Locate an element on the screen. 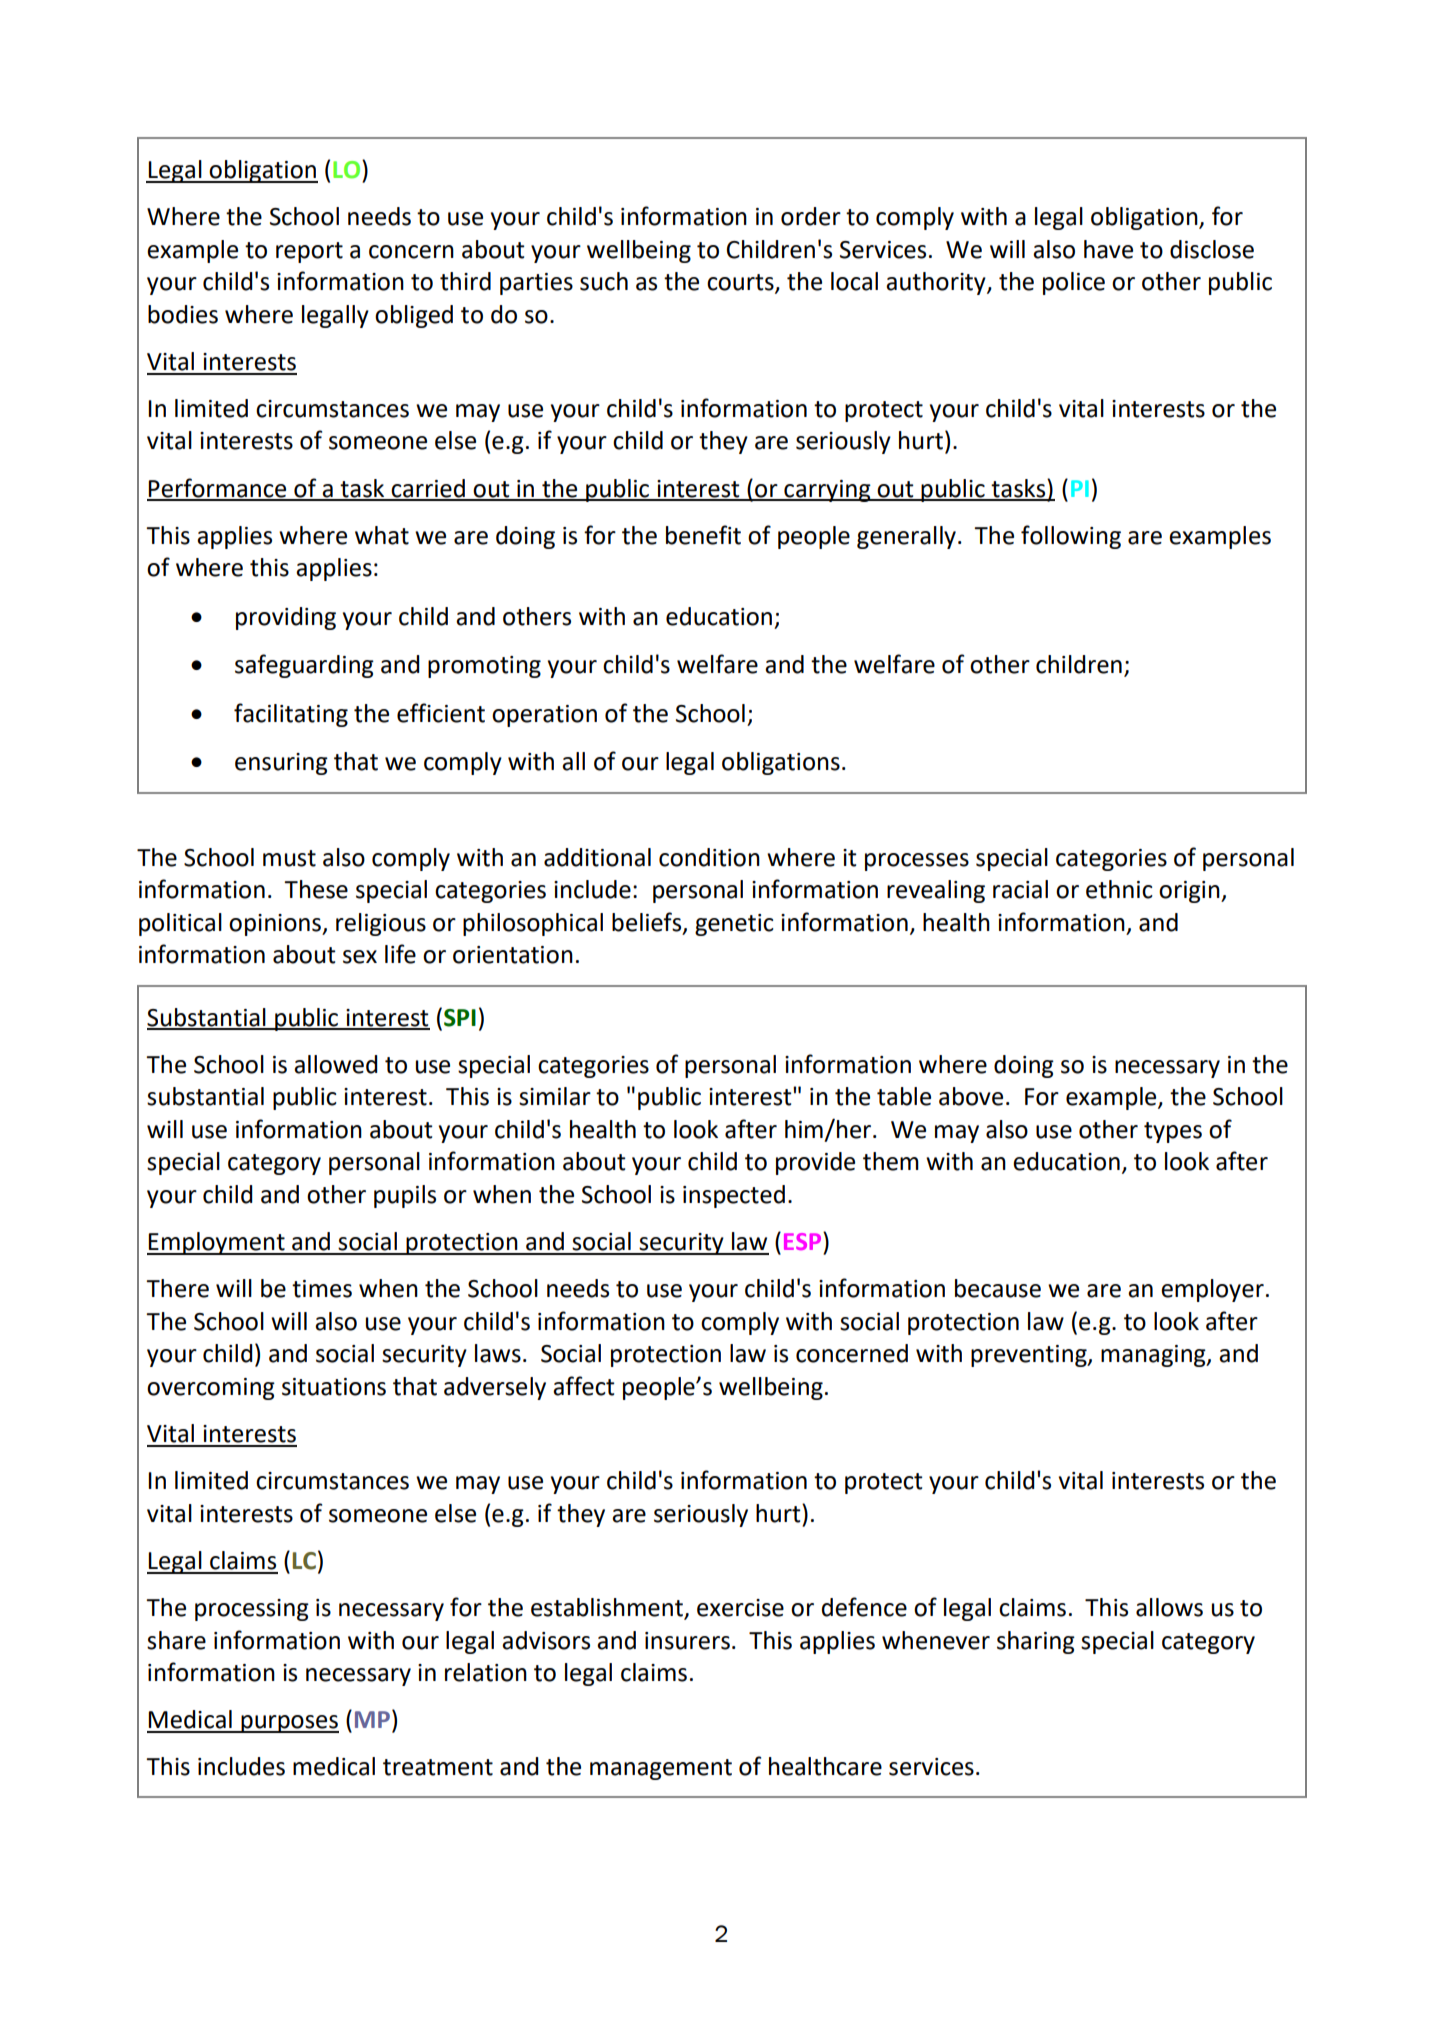  management is located at coordinates (661, 1769).
